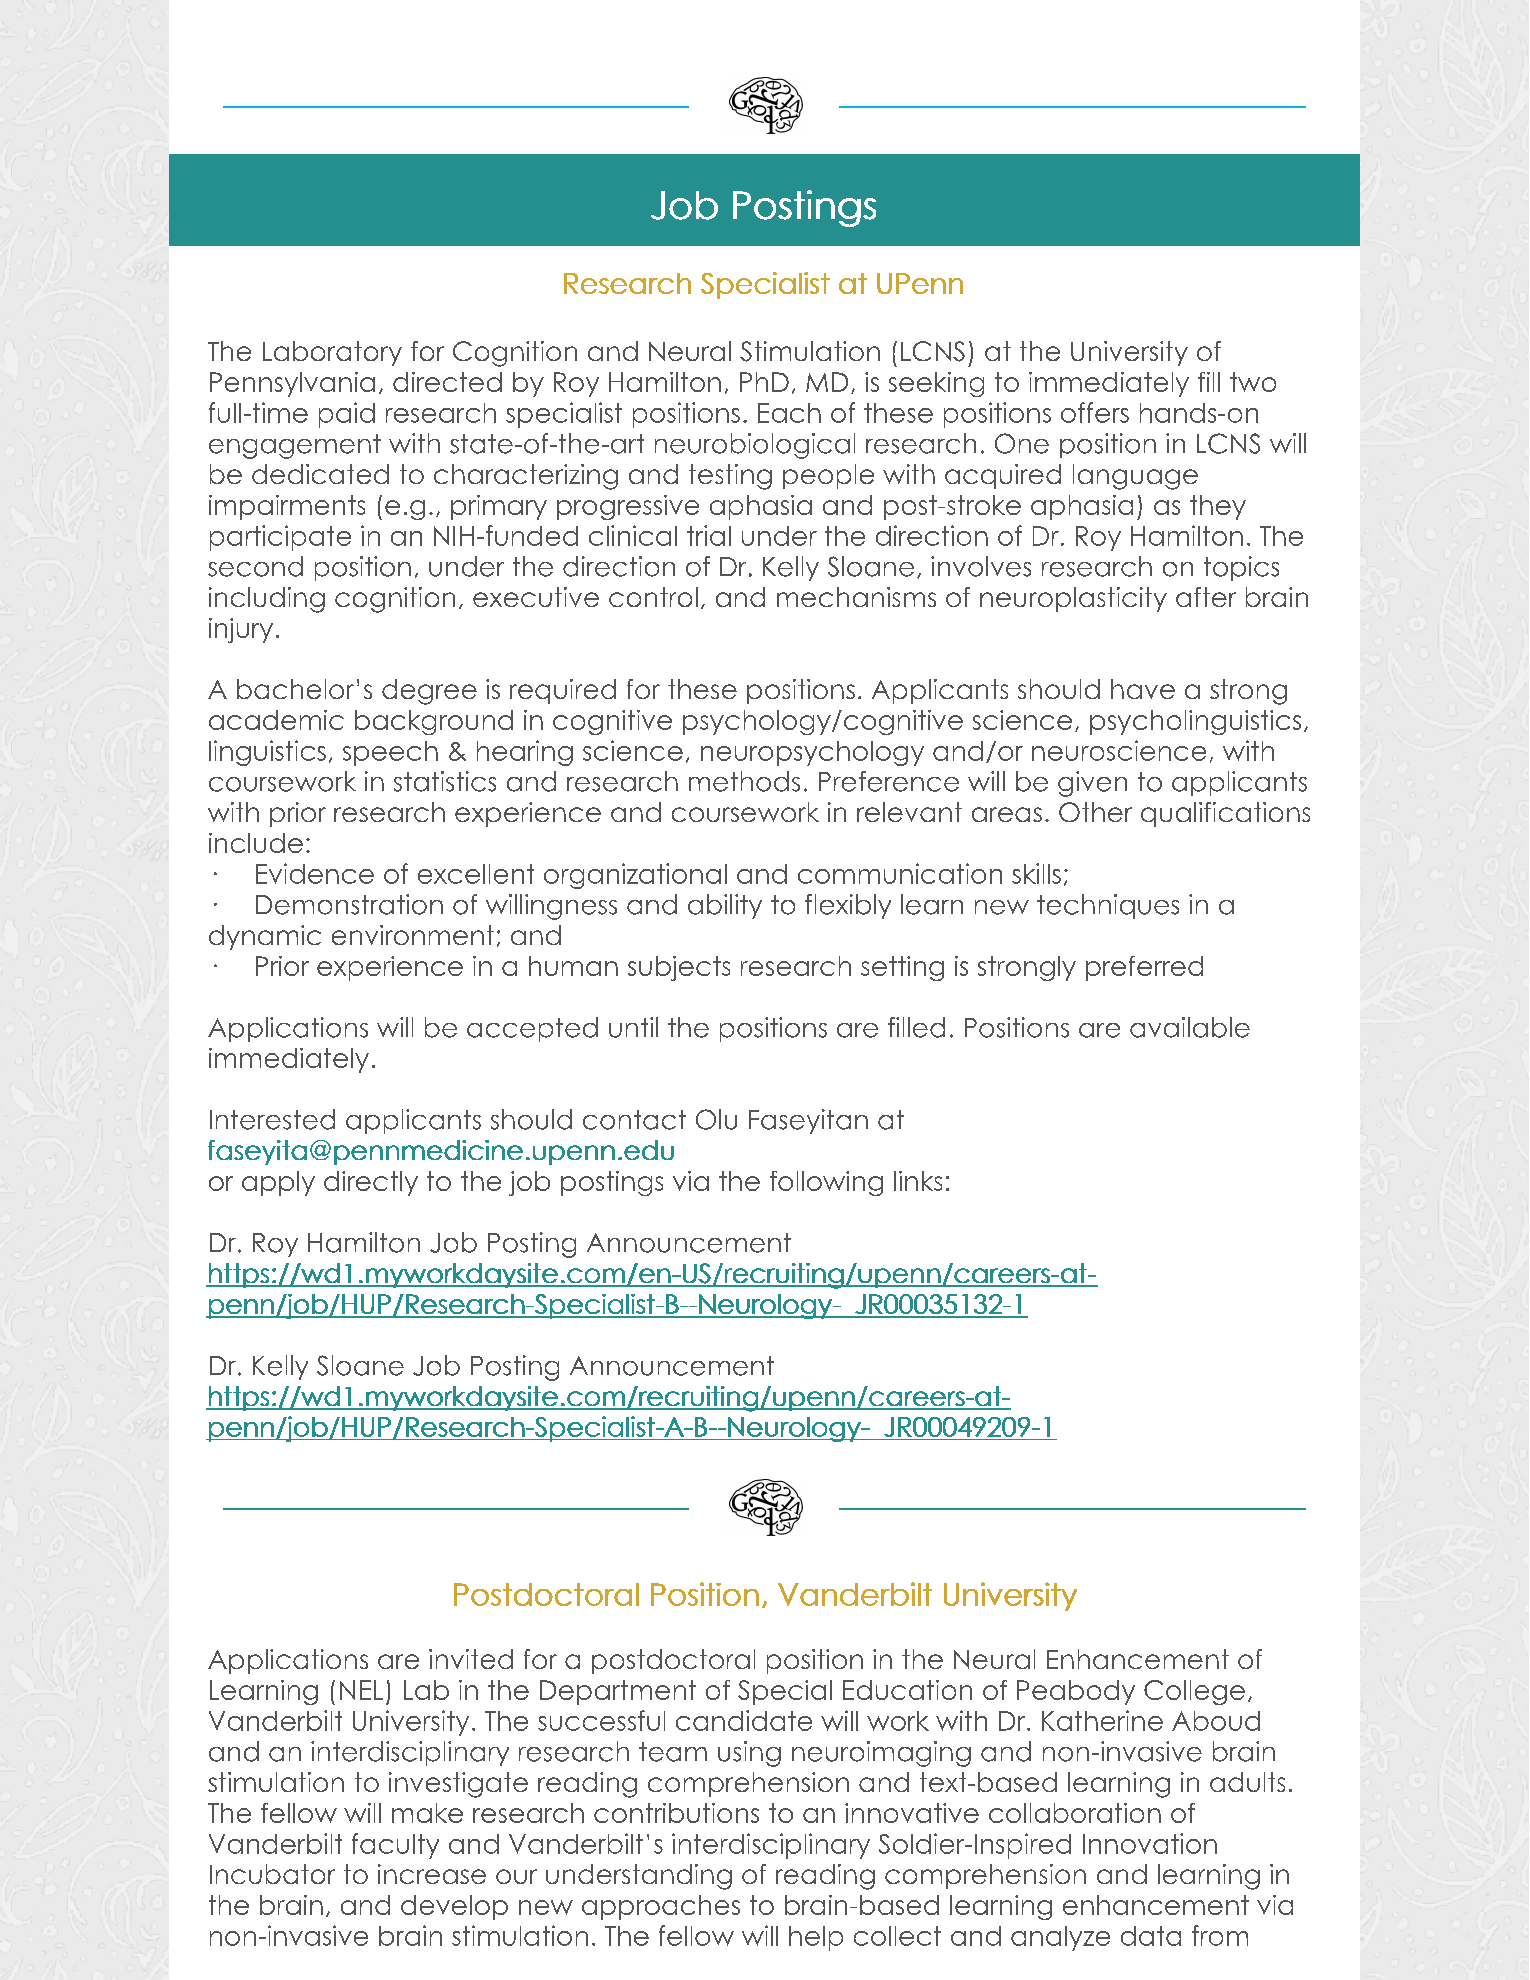 The width and height of the image is (1530, 1980). I want to click on invited, so click(471, 1659).
